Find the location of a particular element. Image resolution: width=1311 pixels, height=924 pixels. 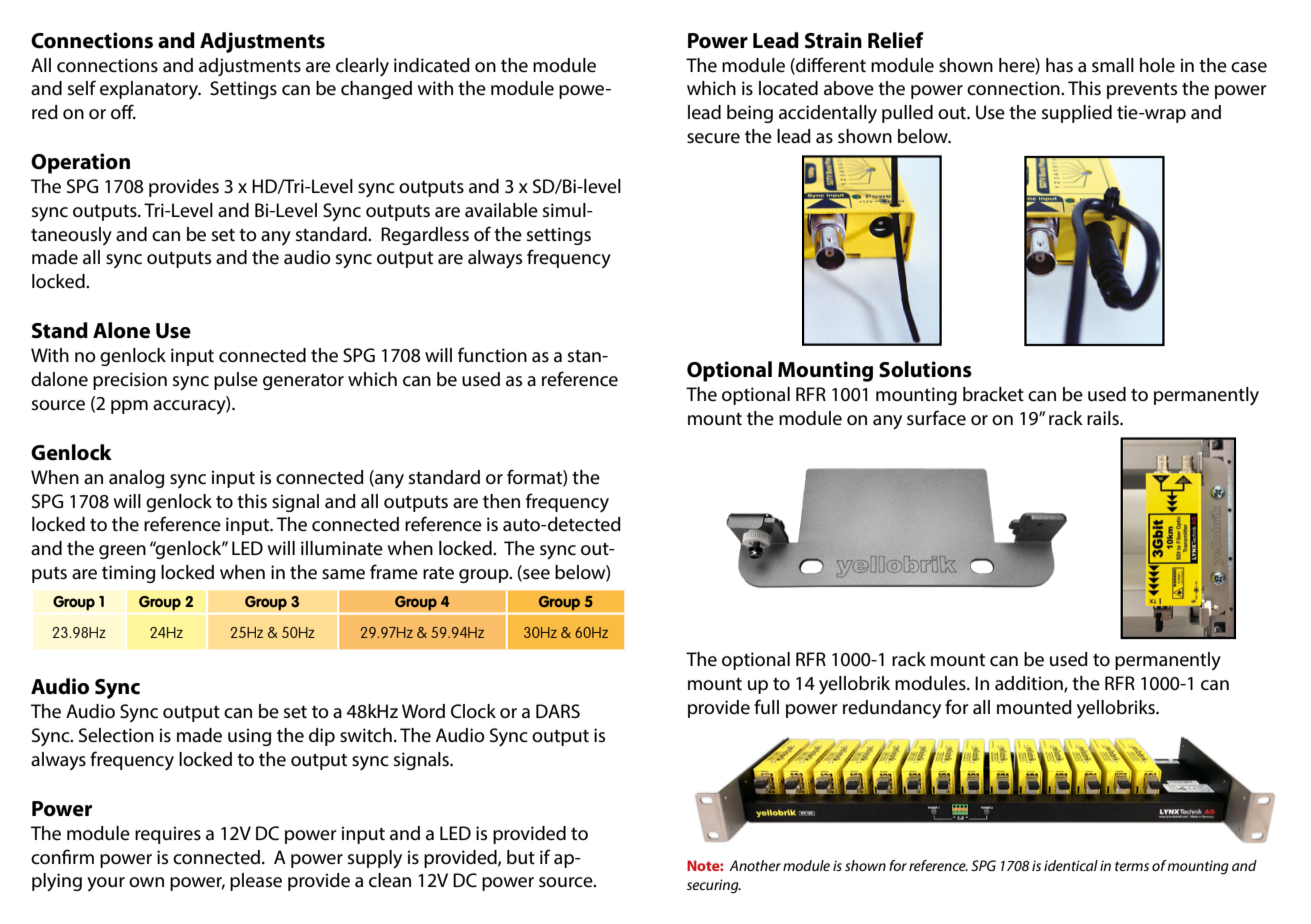

please is located at coordinates (256, 882).
